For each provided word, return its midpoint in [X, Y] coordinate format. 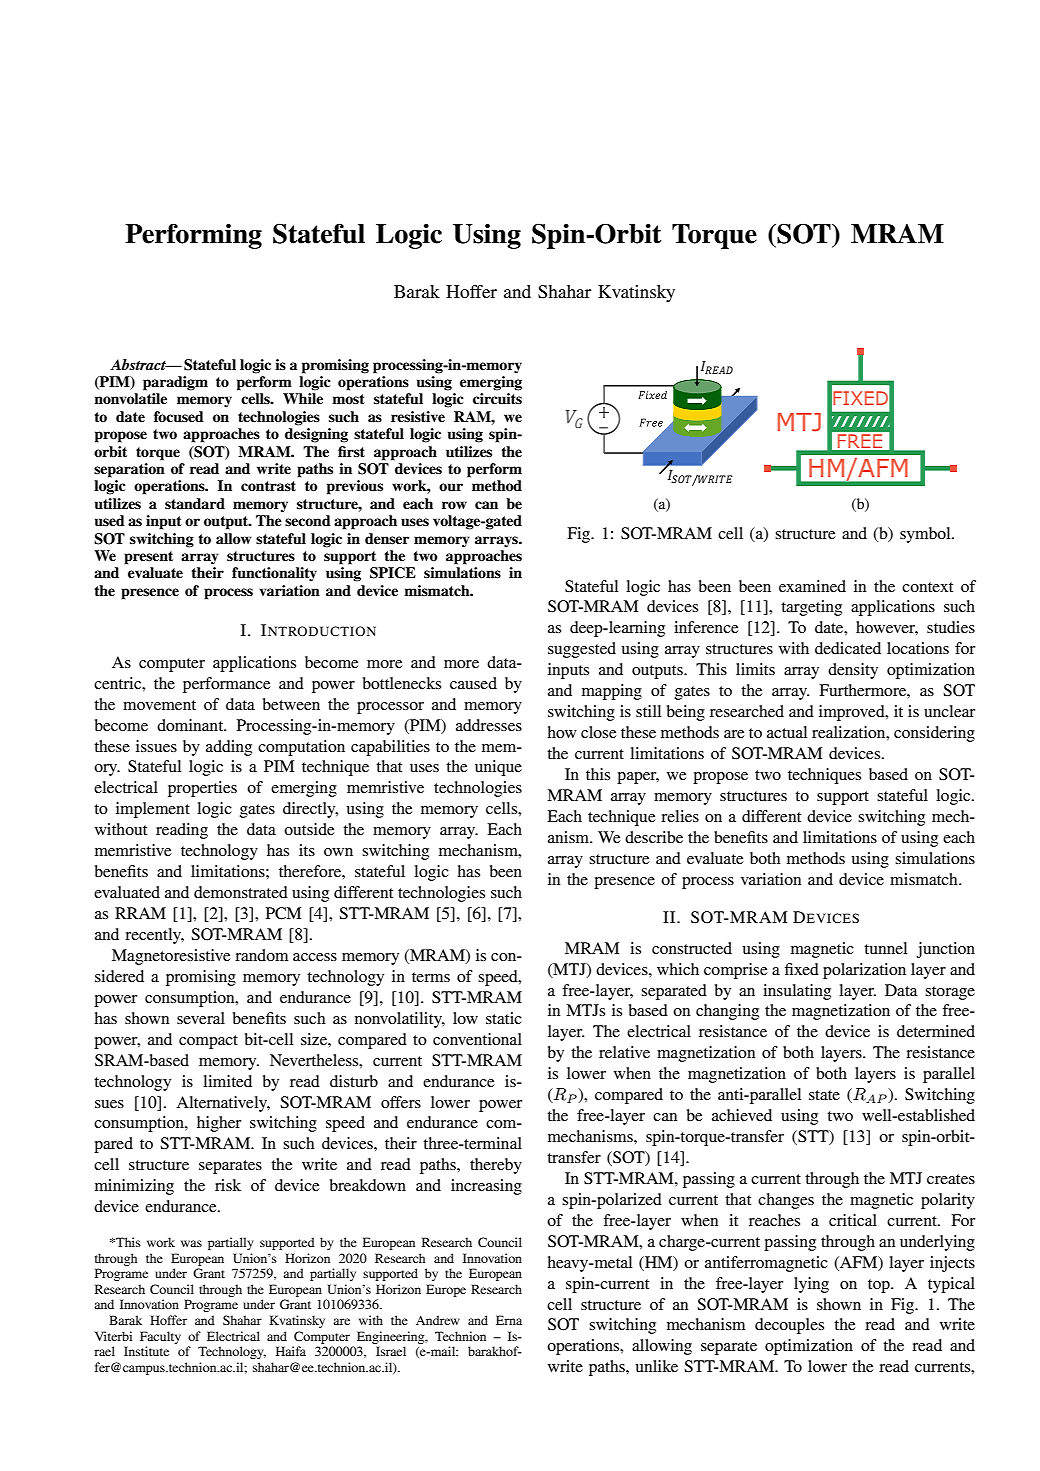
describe [654, 837]
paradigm [175, 383]
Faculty [160, 1337]
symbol [926, 535]
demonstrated [241, 892]
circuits [497, 399]
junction [946, 950]
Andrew [438, 1320]
